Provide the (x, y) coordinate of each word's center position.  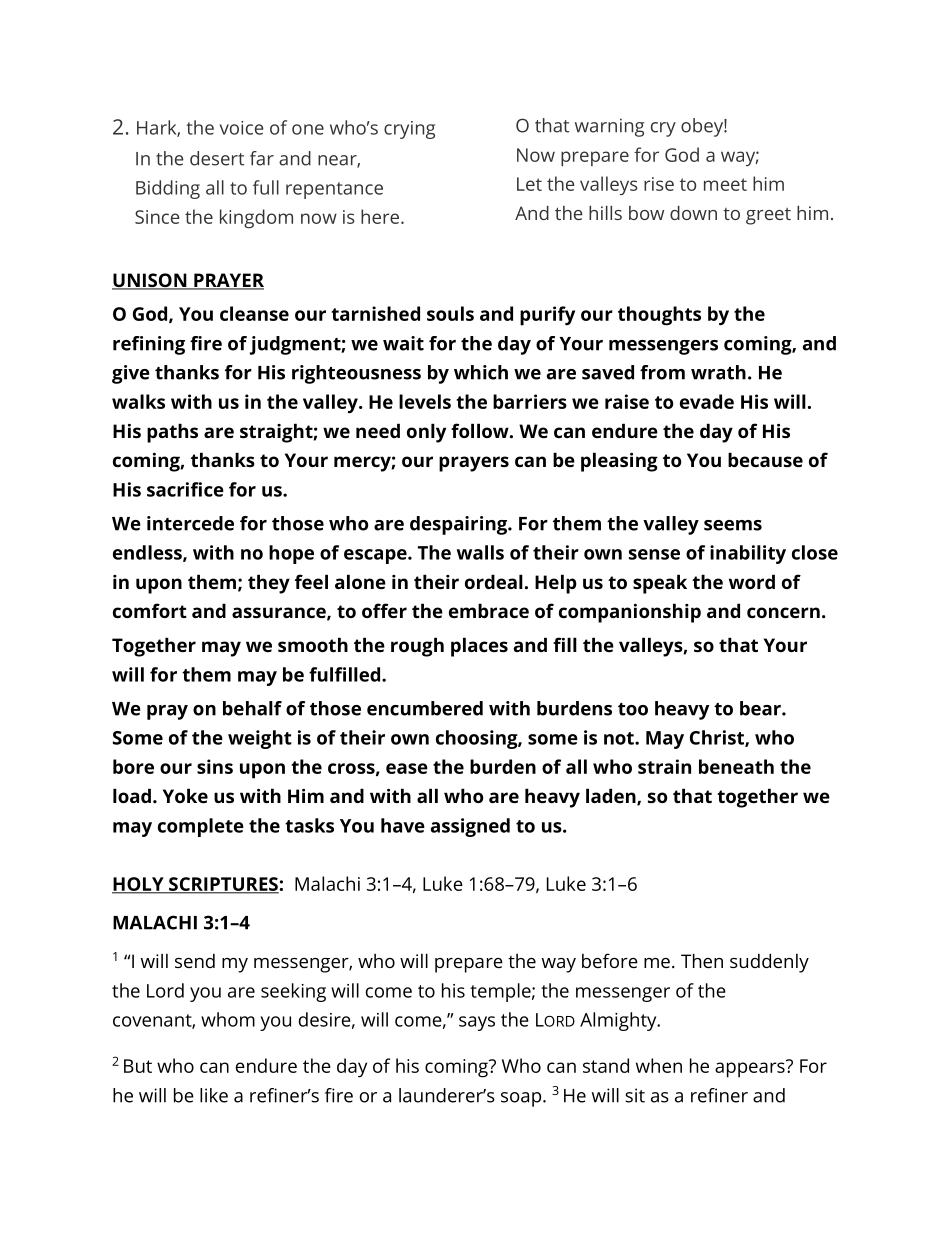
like (214, 1095)
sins (215, 766)
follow (481, 430)
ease (407, 768)
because (765, 459)
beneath (736, 766)
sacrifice (185, 489)
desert (217, 158)
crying (409, 130)
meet (725, 184)
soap (522, 1099)
